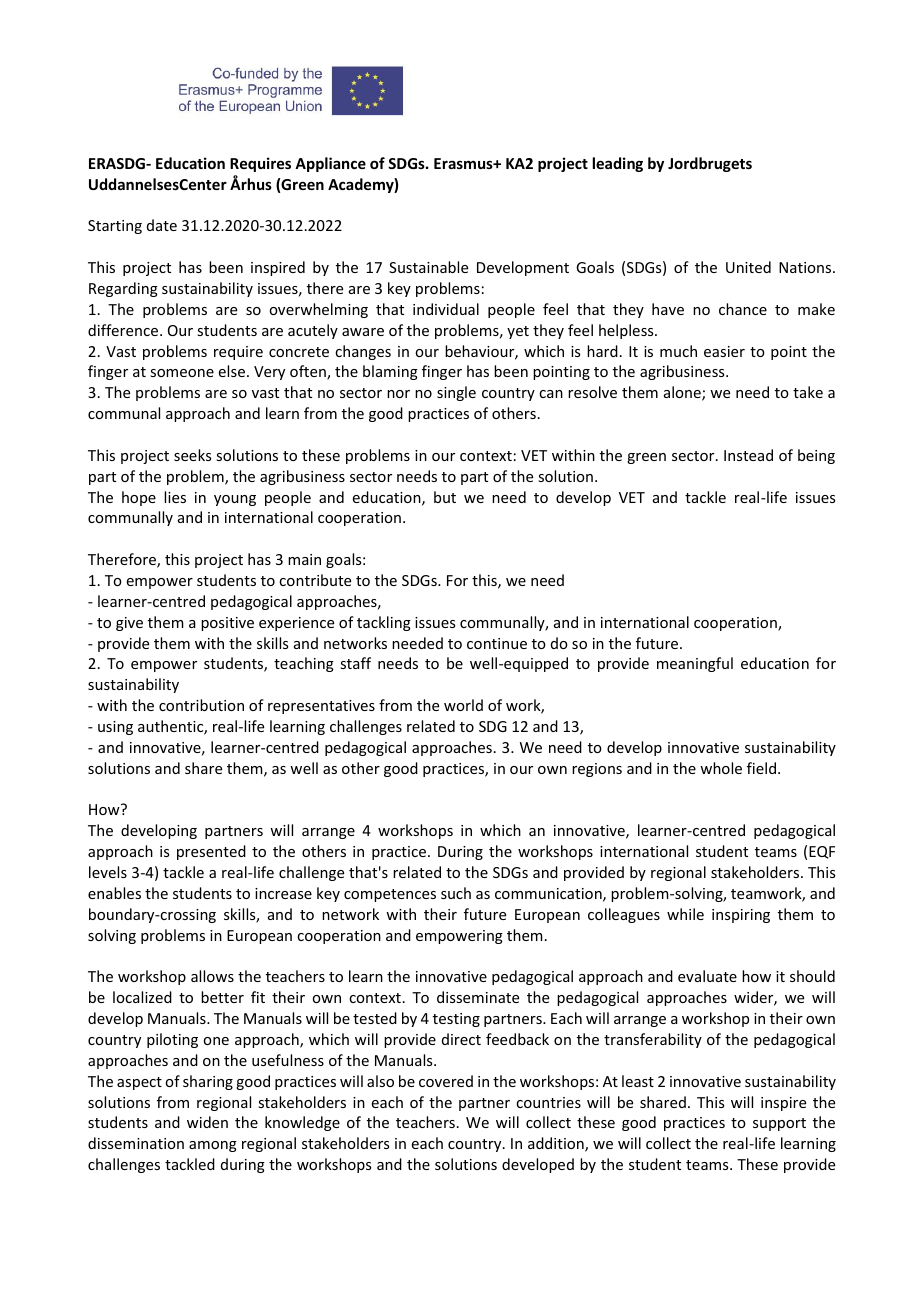  What do you see at coordinates (456, 393) in the screenshot?
I see `single` at bounding box center [456, 393].
